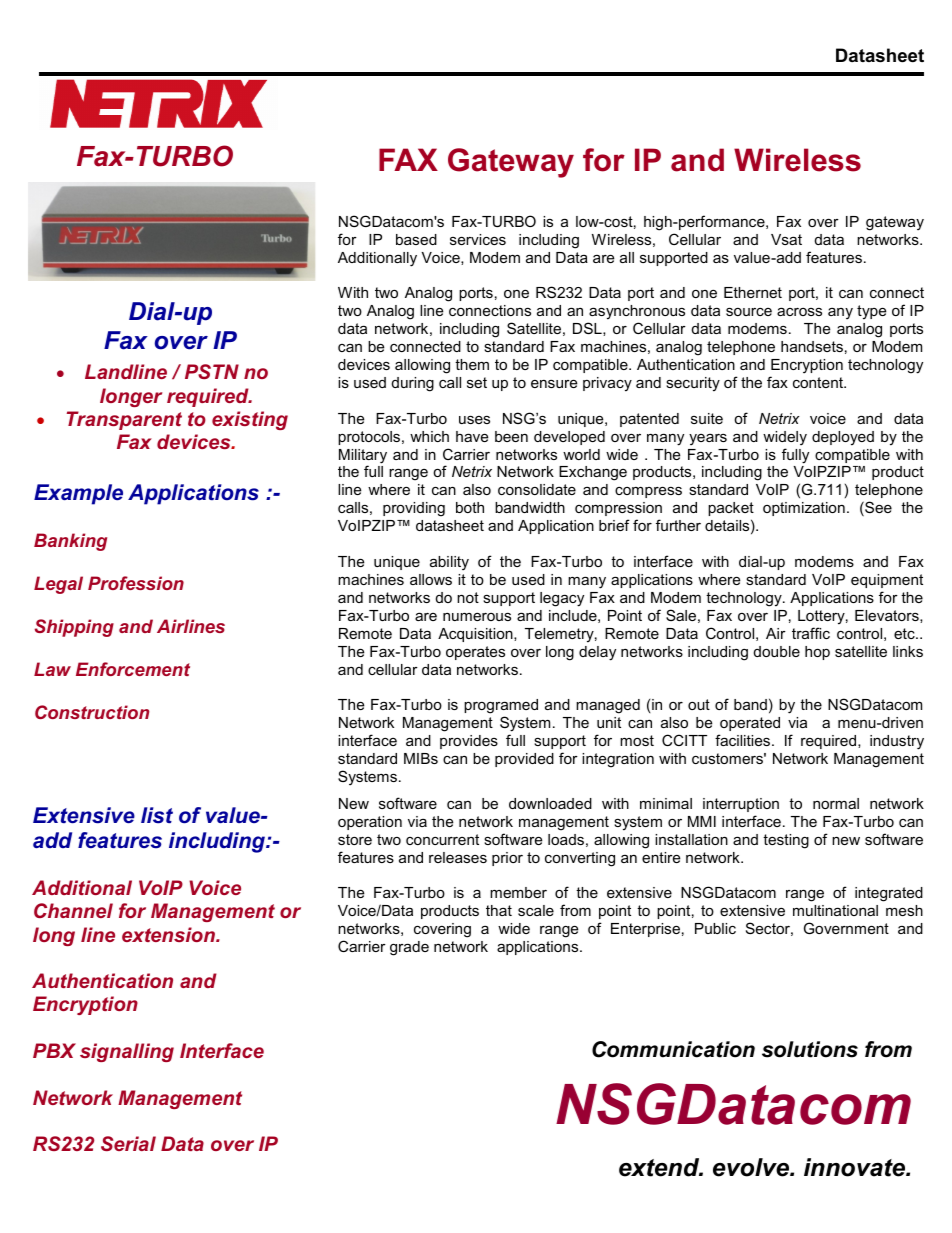 The image size is (952, 1233). What do you see at coordinates (136, 583) in the screenshot?
I see `Profession` at bounding box center [136, 583].
